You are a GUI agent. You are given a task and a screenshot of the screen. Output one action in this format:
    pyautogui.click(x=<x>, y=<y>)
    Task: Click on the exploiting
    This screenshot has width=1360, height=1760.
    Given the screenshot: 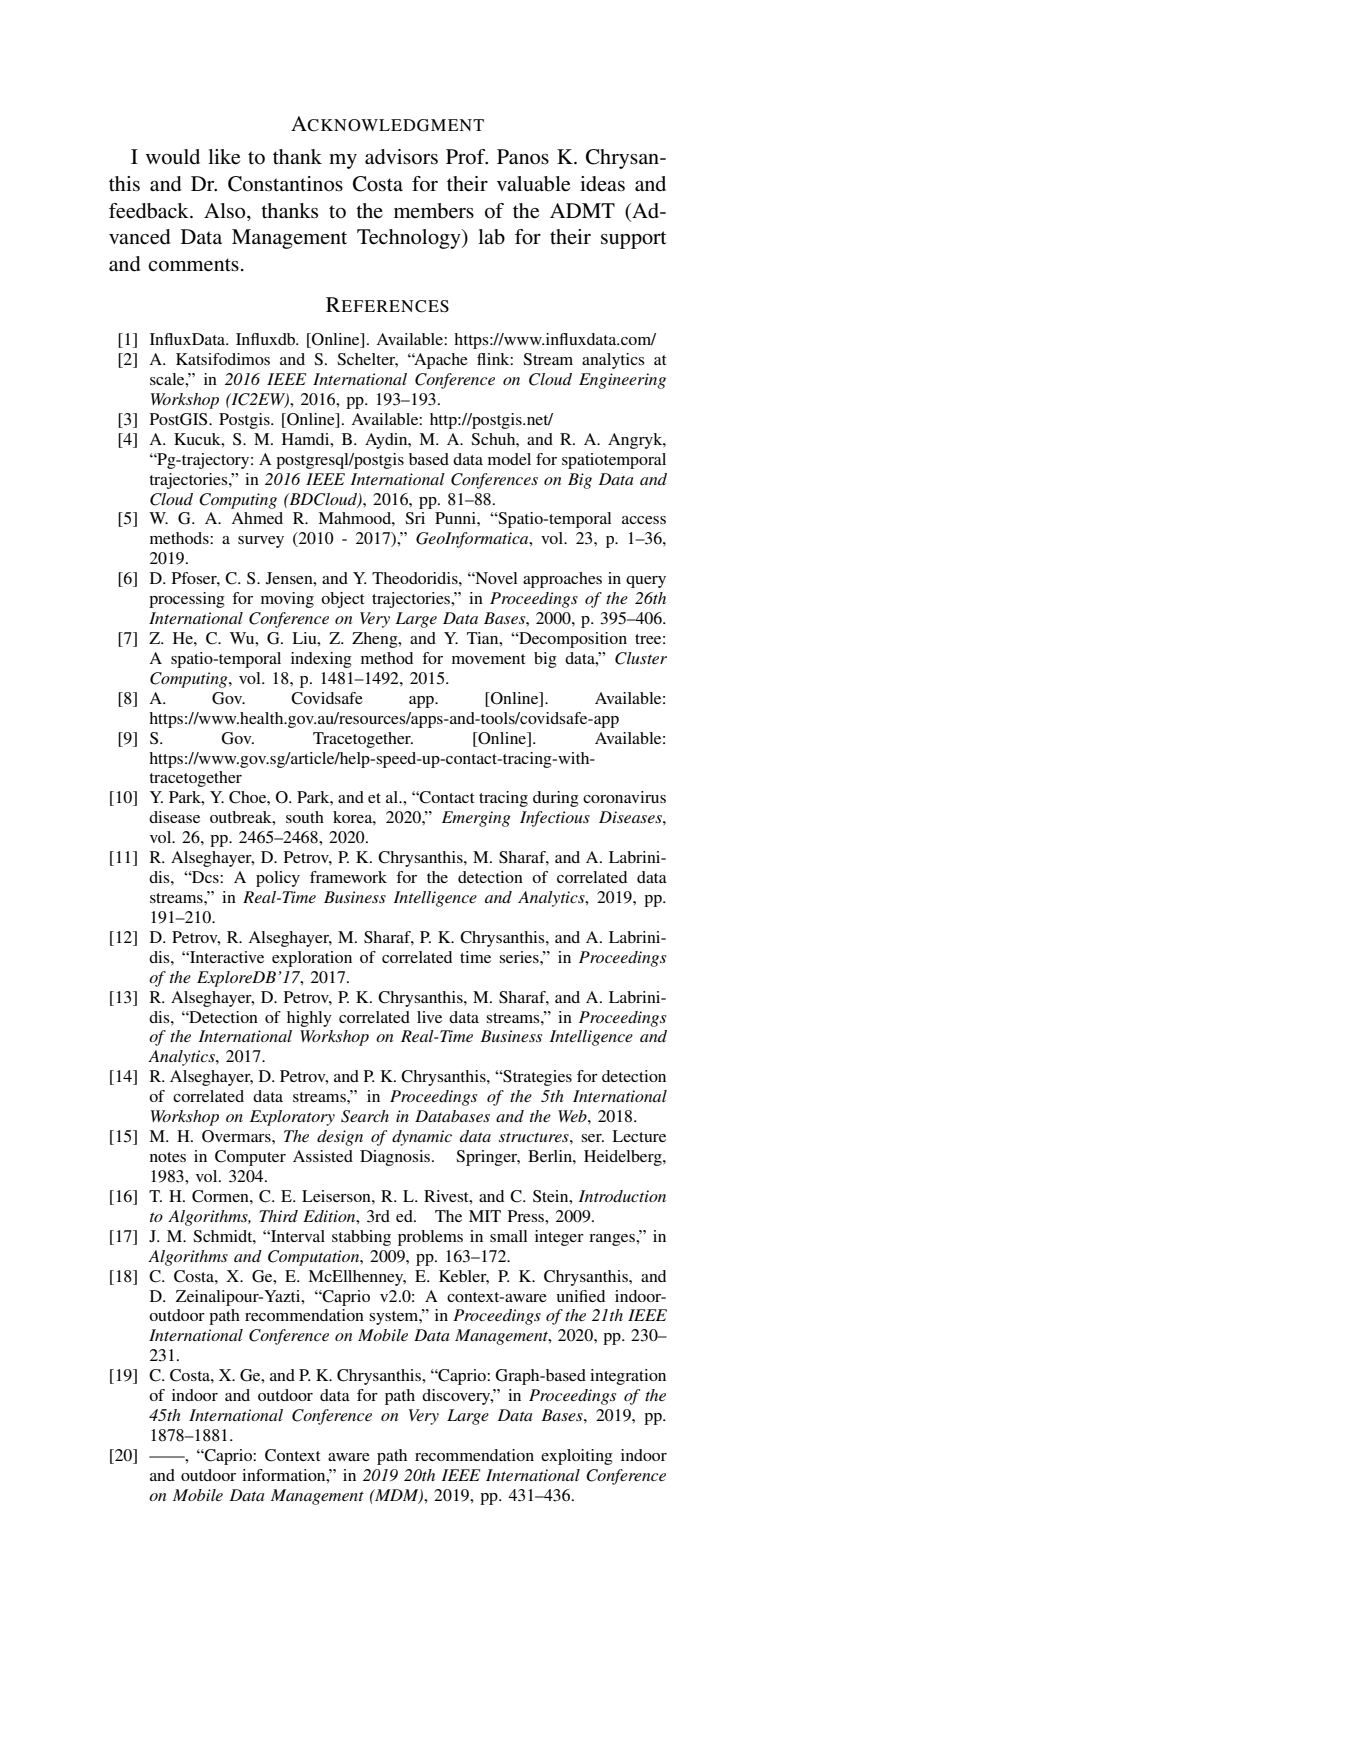 What is the action you would take?
    pyautogui.click(x=577, y=1457)
